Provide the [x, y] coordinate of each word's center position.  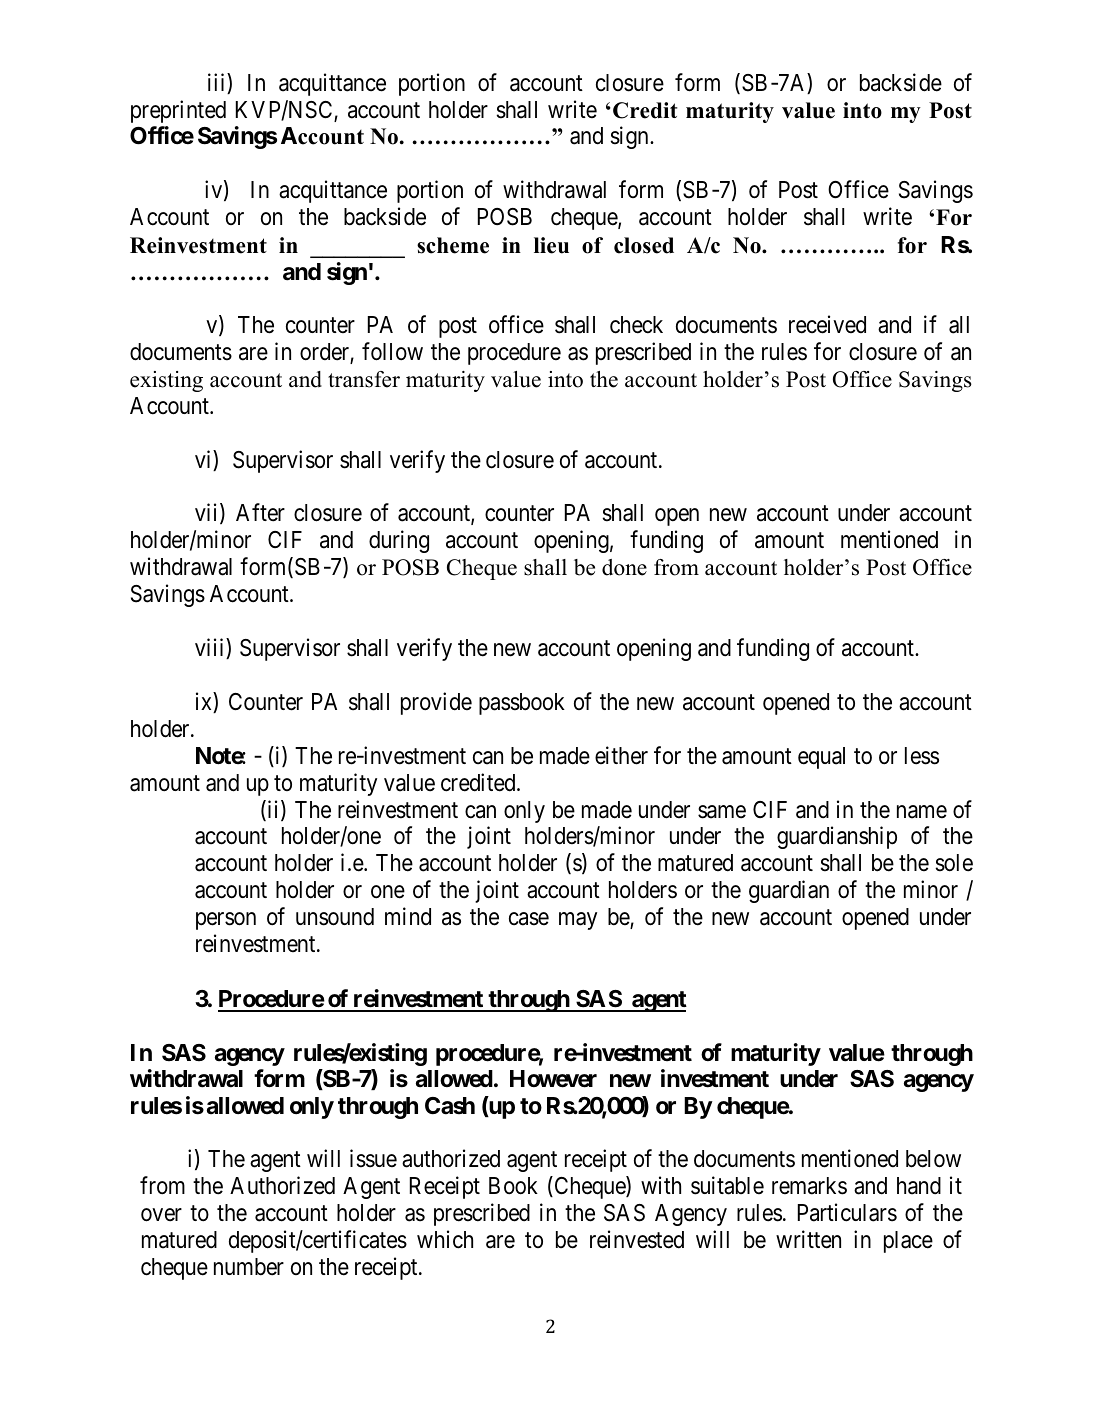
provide [436, 703]
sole [954, 863]
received [827, 324]
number [249, 1267]
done [624, 567]
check [636, 325]
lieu [551, 245]
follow [392, 351]
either [621, 755]
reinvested [637, 1239]
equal [821, 758]
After [260, 512]
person [226, 921]
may [578, 921]
